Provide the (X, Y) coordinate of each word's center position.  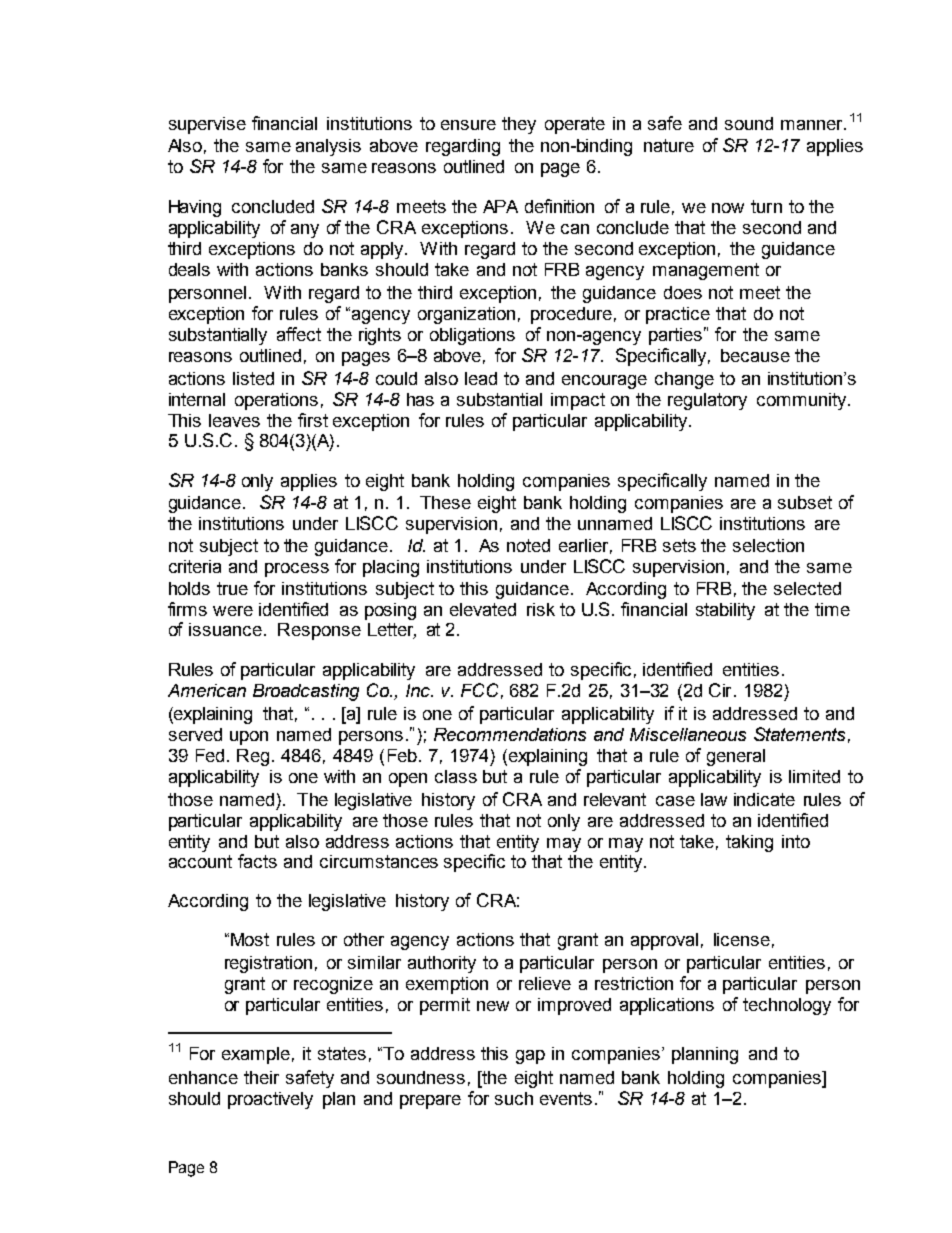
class (456, 776)
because (755, 355)
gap (530, 1057)
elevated (483, 609)
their (261, 1077)
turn (766, 206)
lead (481, 378)
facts (257, 861)
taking (749, 843)
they (519, 125)
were (233, 611)
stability (725, 611)
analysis (328, 147)
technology (787, 1006)
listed (253, 378)
